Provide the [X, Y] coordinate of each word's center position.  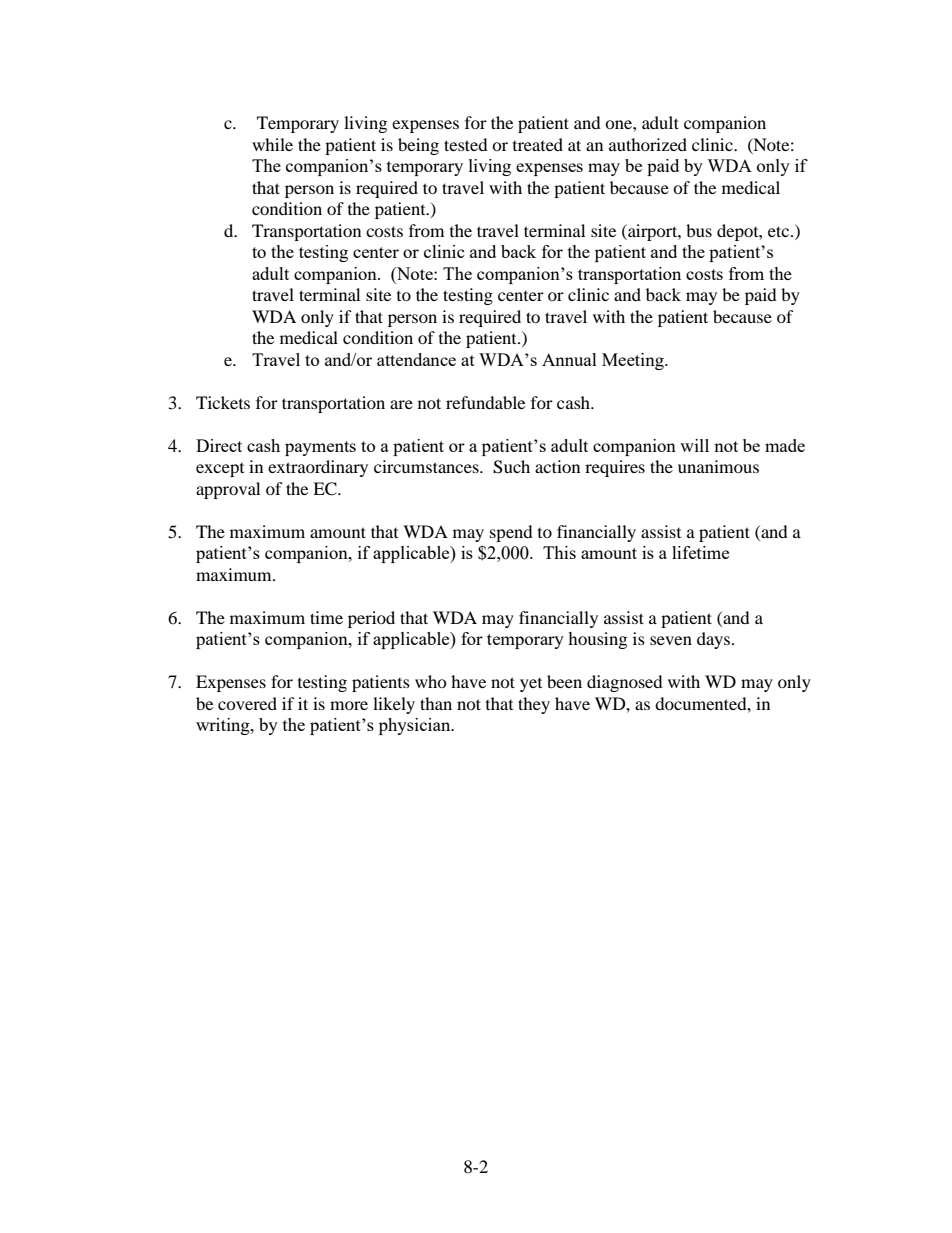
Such [511, 467]
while [272, 144]
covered [247, 703]
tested [466, 144]
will [694, 445]
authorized [648, 144]
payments [320, 448]
